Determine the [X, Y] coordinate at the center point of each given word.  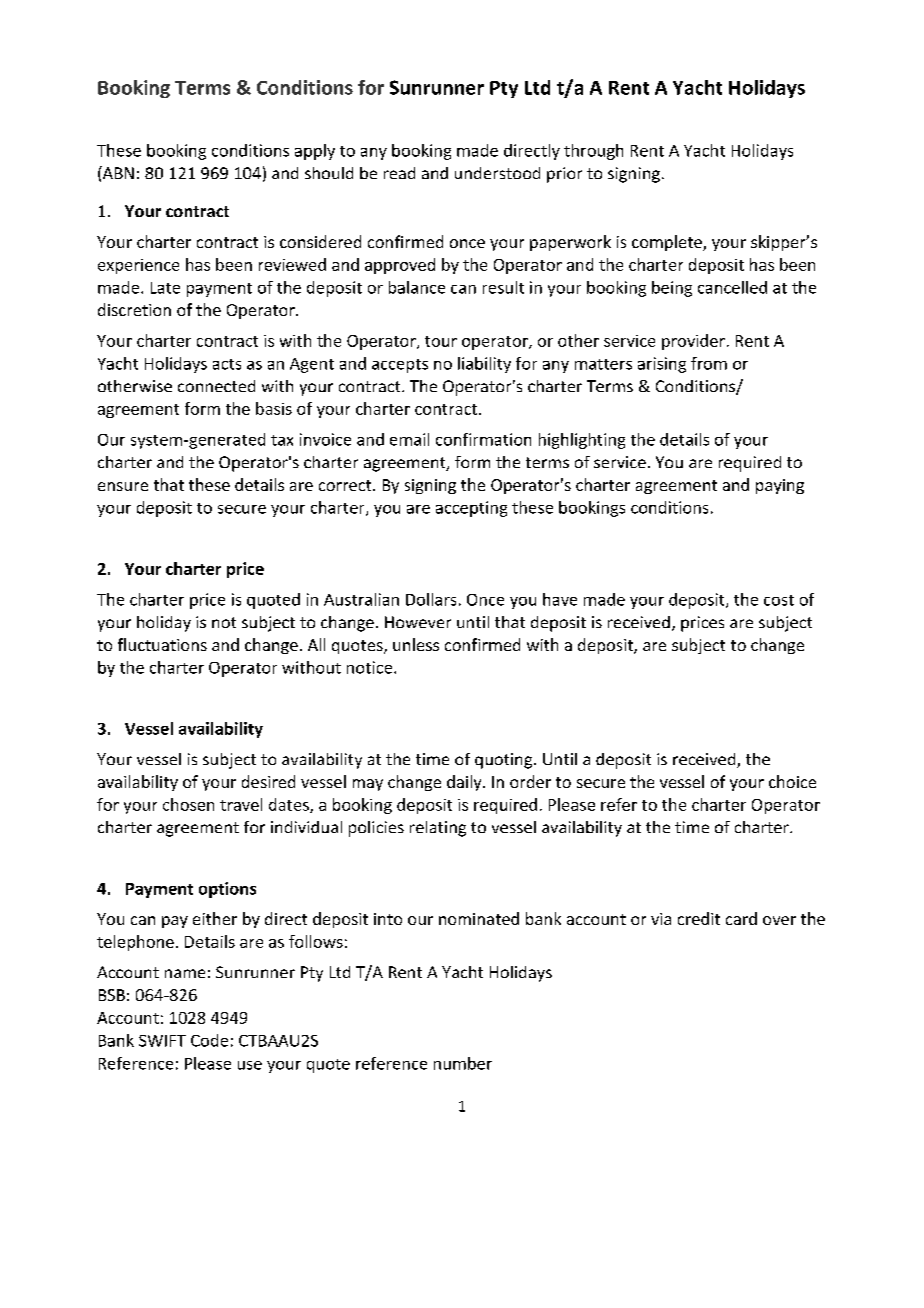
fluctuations [162, 644]
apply [315, 152]
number [463, 1063]
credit [699, 918]
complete [668, 243]
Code [209, 1040]
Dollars [431, 599]
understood [497, 173]
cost [779, 600]
